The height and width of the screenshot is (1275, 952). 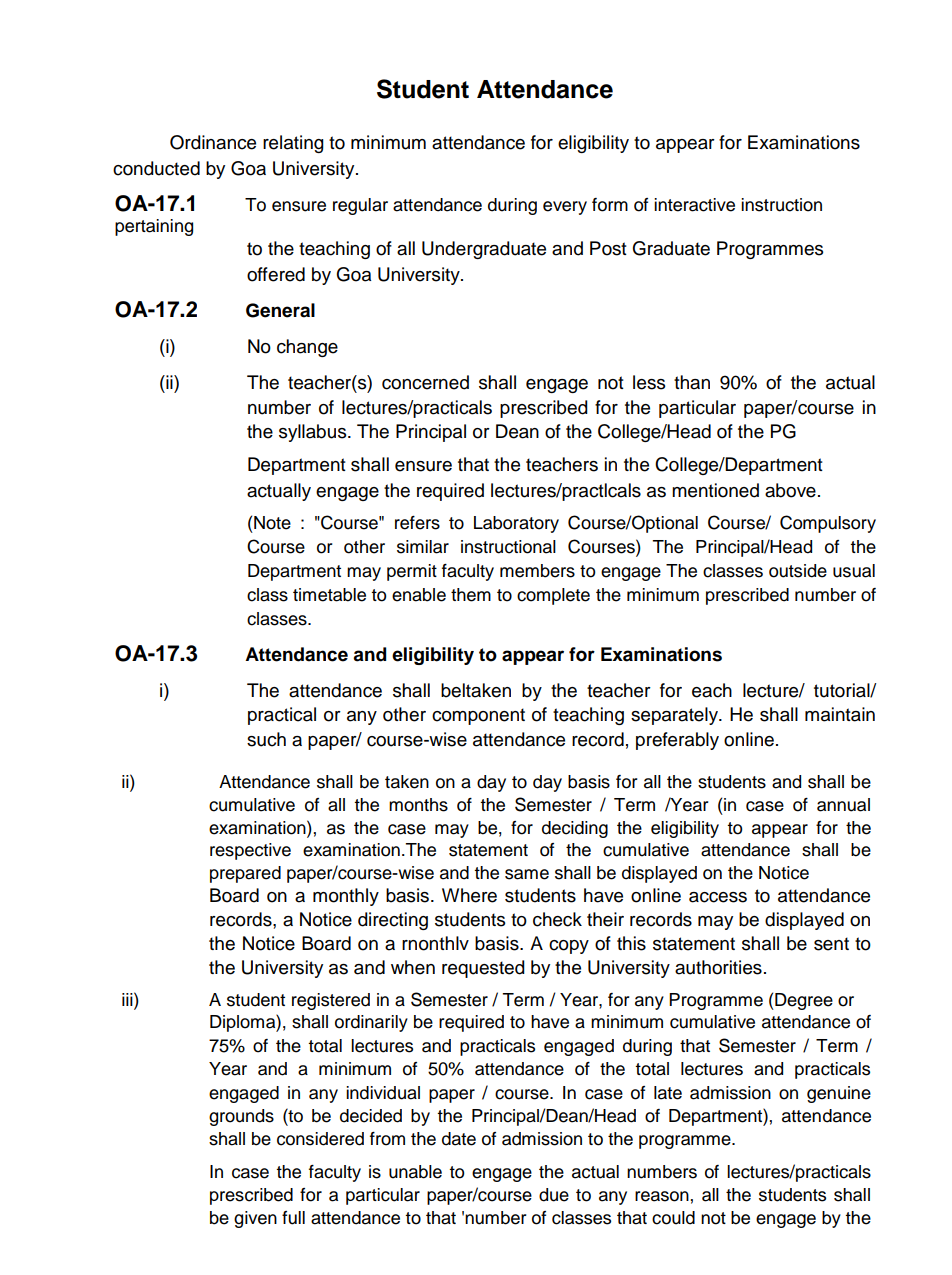 I want to click on requested, so click(x=483, y=969).
